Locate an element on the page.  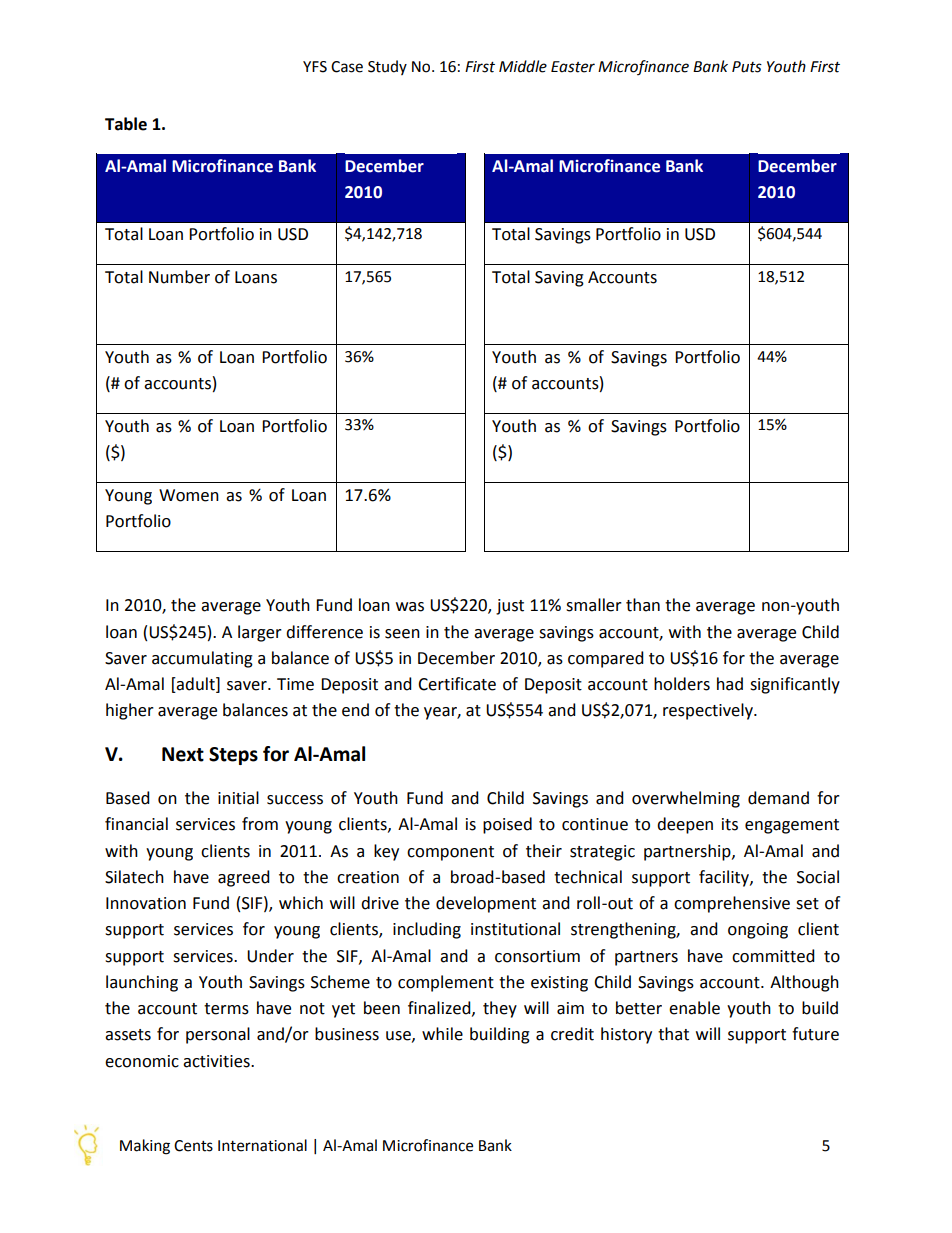
component is located at coordinates (450, 853).
